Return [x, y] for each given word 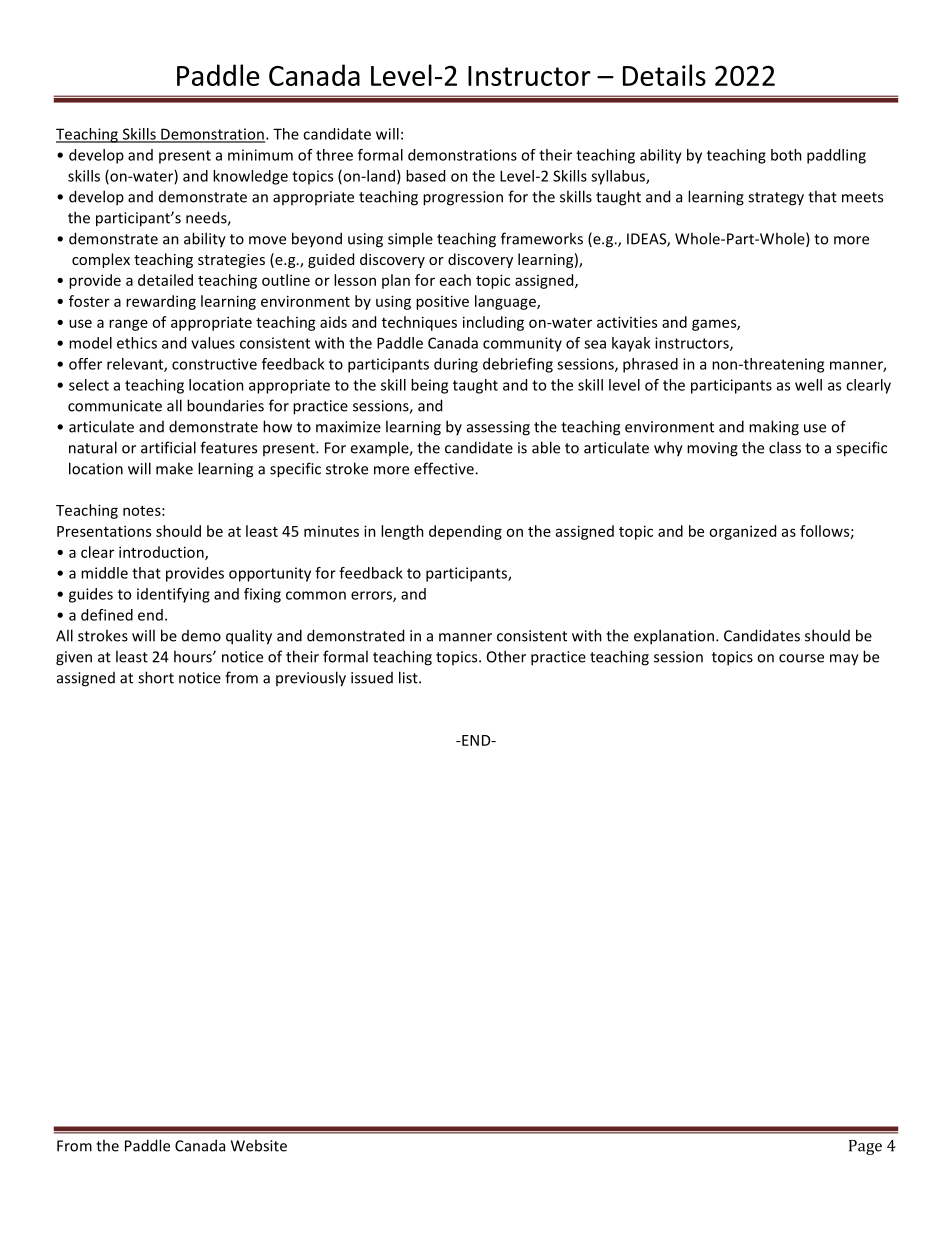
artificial [168, 447]
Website [259, 1145]
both [786, 155]
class [785, 447]
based [425, 176]
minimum [260, 155]
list [409, 677]
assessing [498, 428]
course [801, 658]
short [156, 677]
